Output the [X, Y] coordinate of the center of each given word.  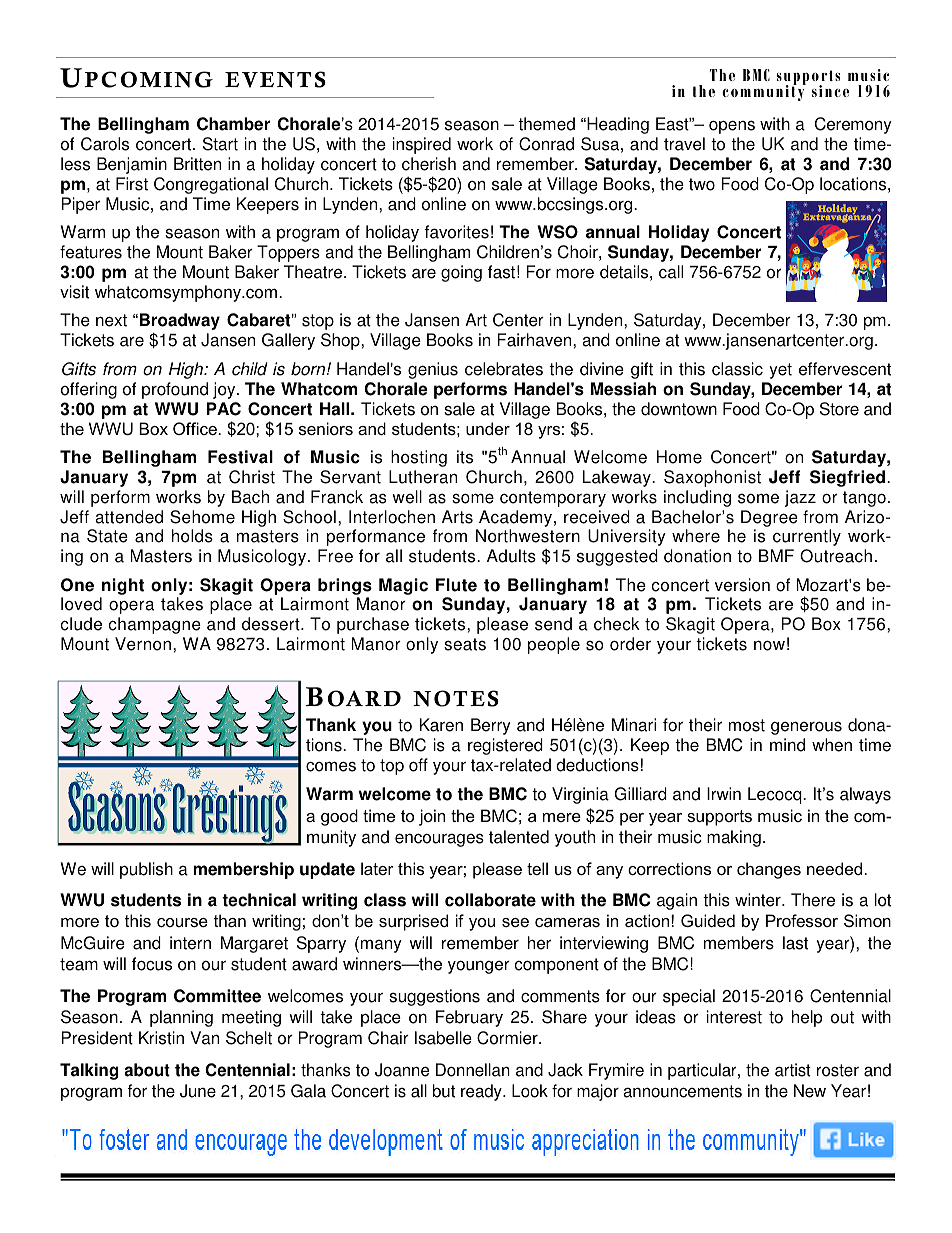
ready [482, 1092]
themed [546, 124]
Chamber [233, 124]
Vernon [143, 644]
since [830, 91]
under [488, 428]
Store [839, 409]
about [147, 1070]
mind [787, 745]
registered [505, 746]
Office [195, 428]
